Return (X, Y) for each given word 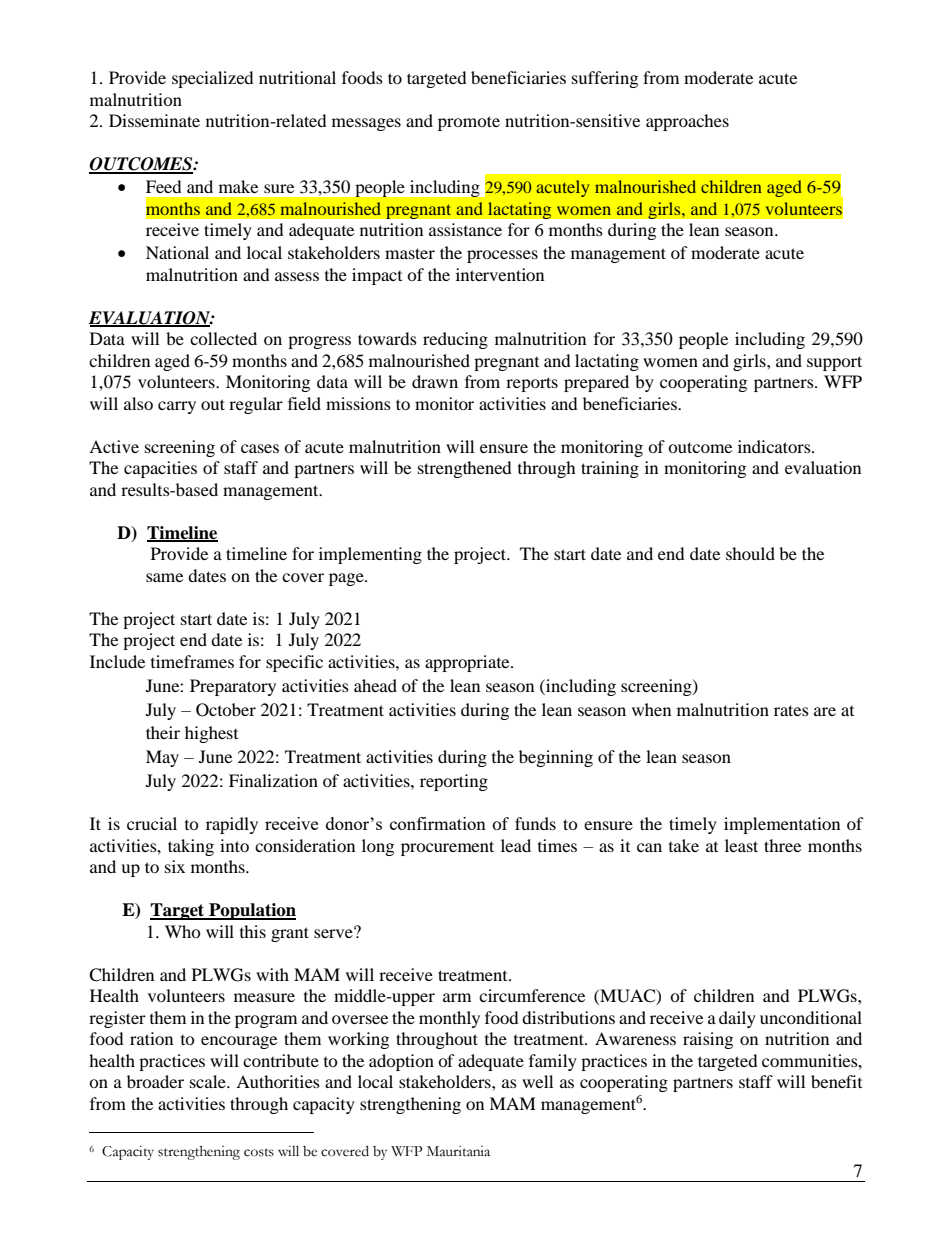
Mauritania (458, 1151)
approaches (687, 122)
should (750, 553)
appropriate (468, 663)
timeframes (192, 661)
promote (469, 123)
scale (209, 1081)
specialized (213, 79)
